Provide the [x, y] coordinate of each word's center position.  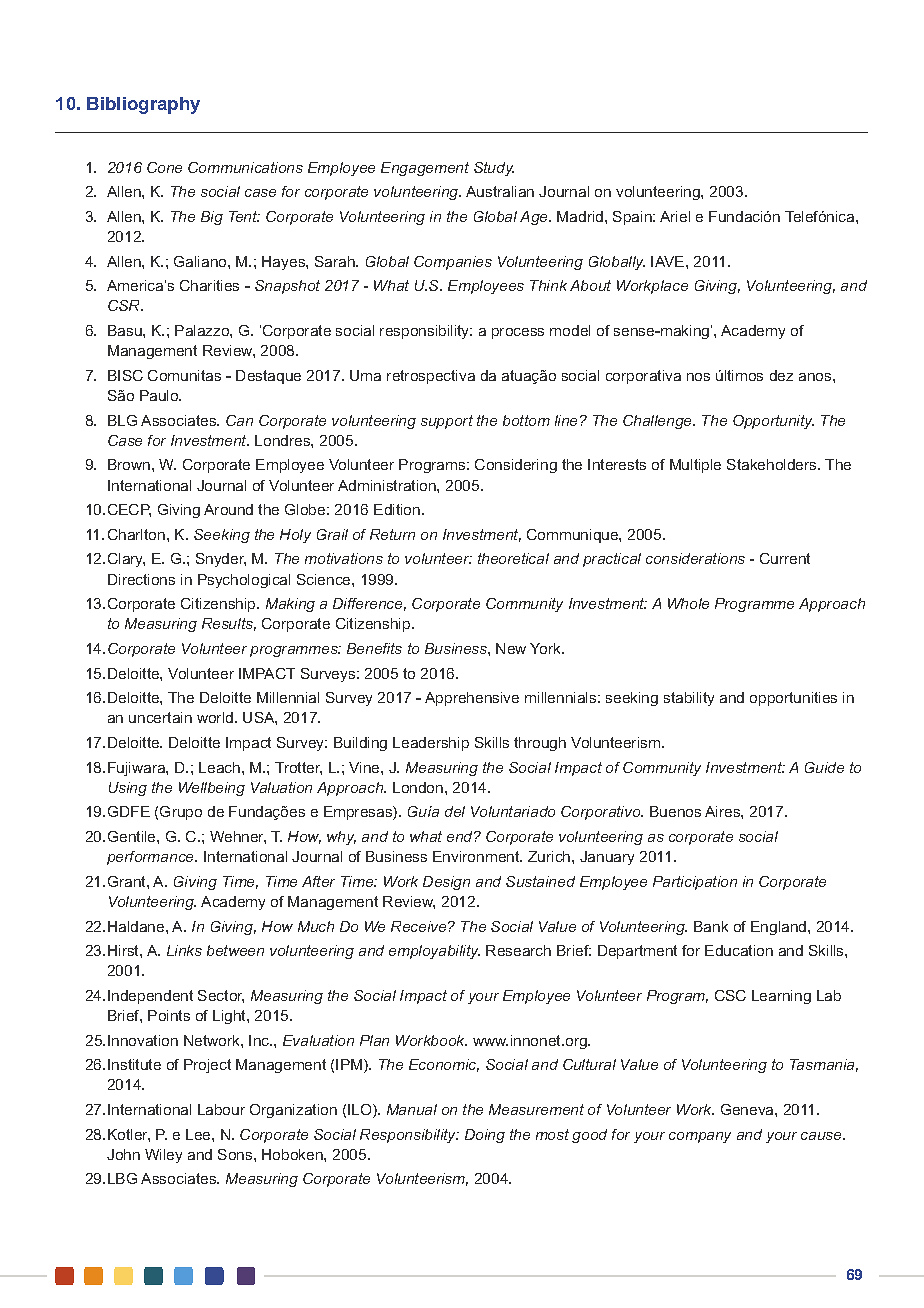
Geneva [748, 1109]
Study [494, 169]
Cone [164, 167]
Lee [199, 1134]
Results [229, 624]
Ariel [675, 216]
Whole [688, 603]
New [511, 648]
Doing [485, 1136]
